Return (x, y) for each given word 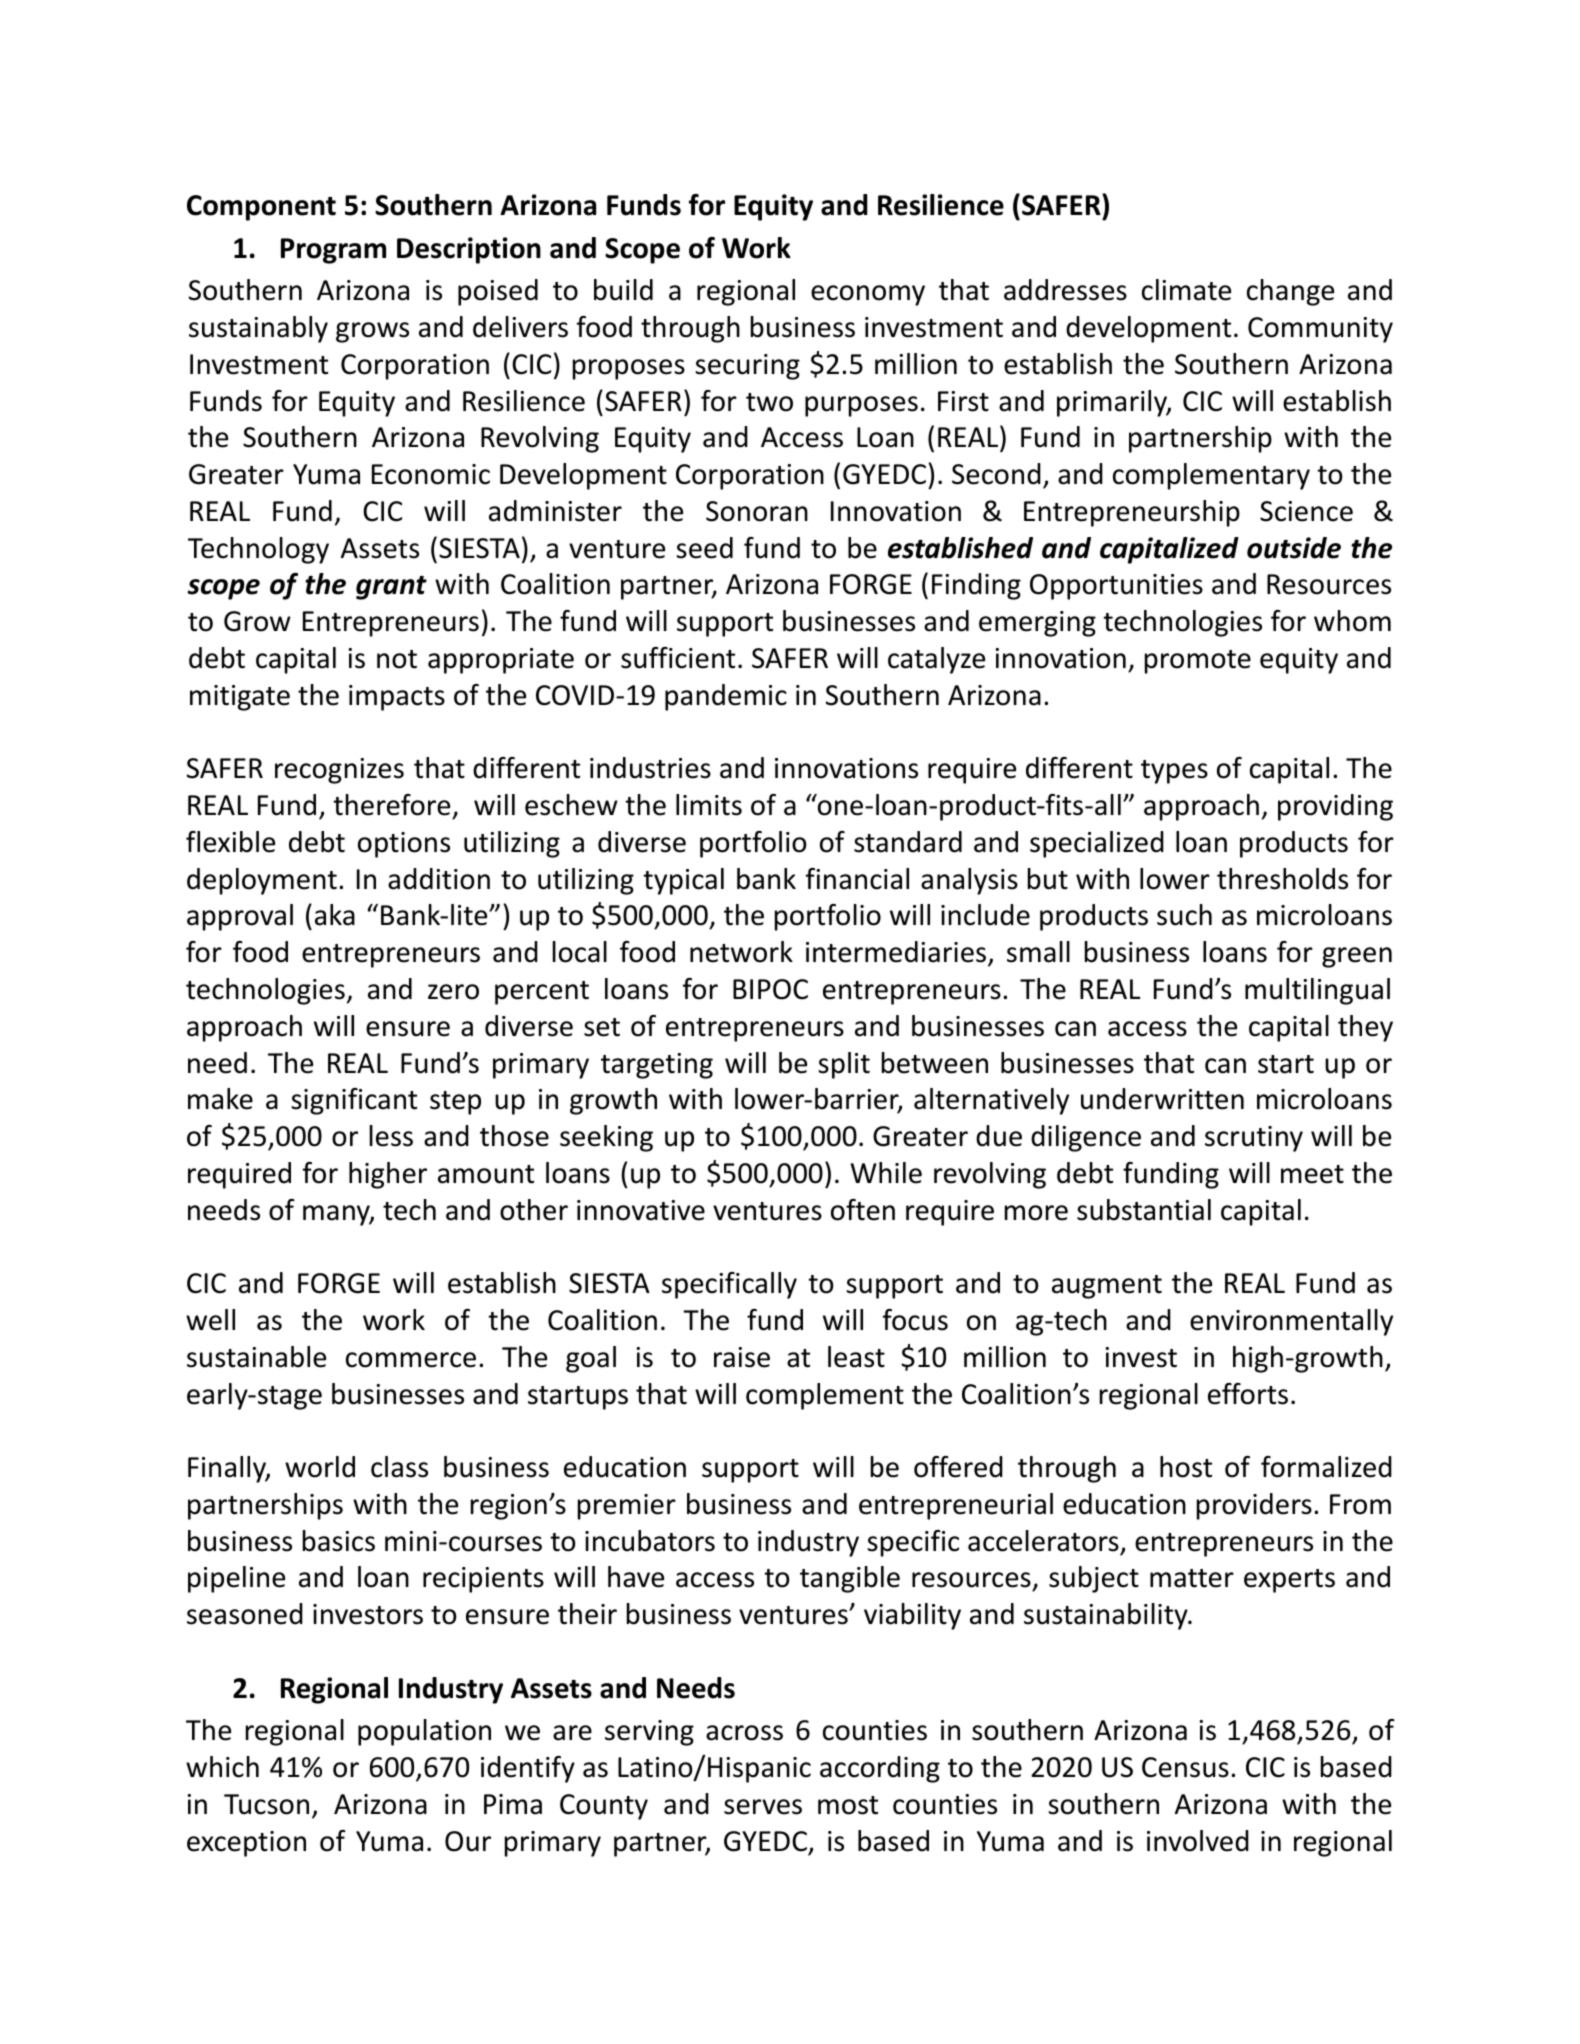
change (1290, 292)
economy (868, 295)
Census (1185, 1767)
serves (763, 1807)
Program (333, 251)
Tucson (266, 1804)
